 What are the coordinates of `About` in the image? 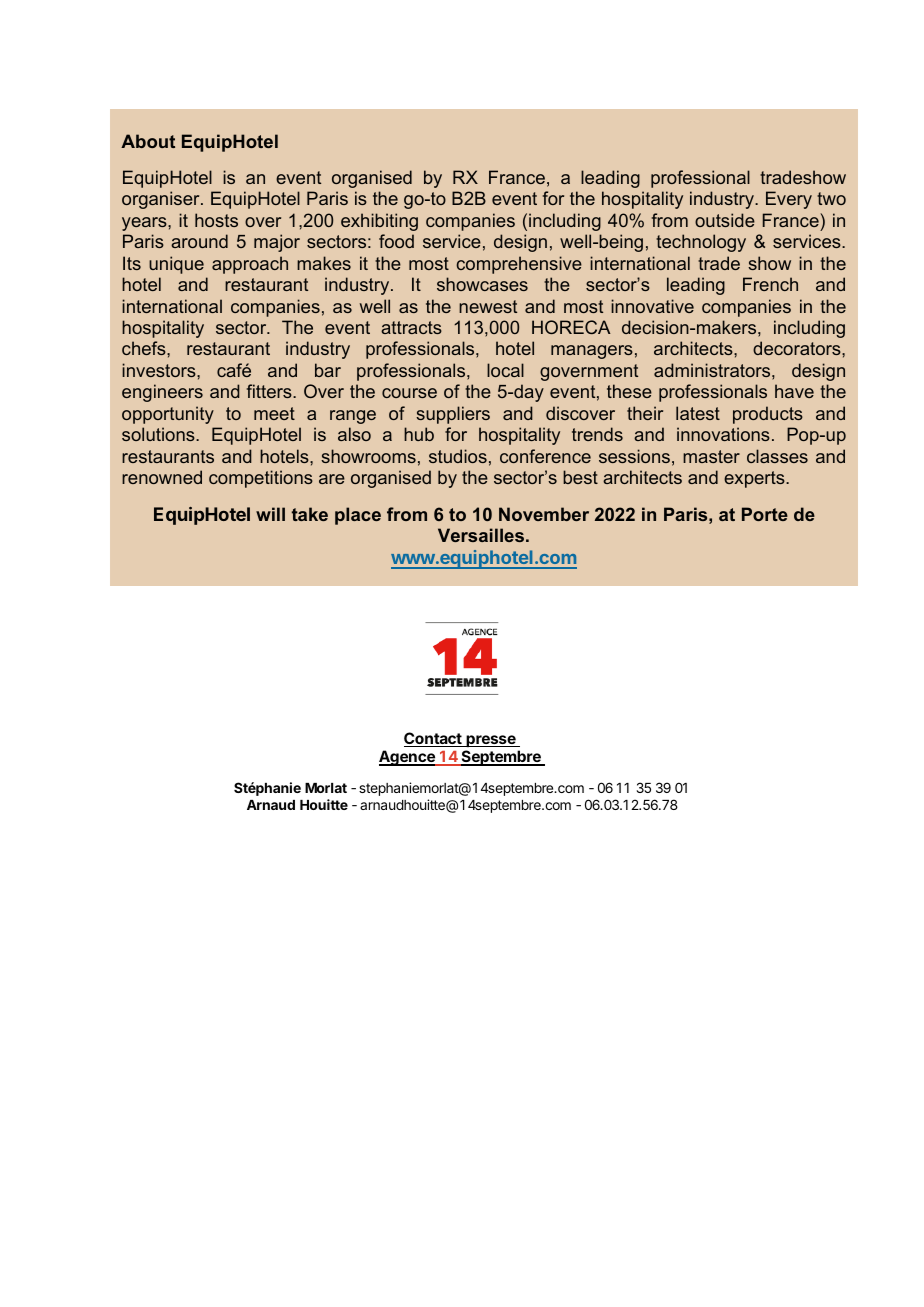 It's located at (148, 141).
